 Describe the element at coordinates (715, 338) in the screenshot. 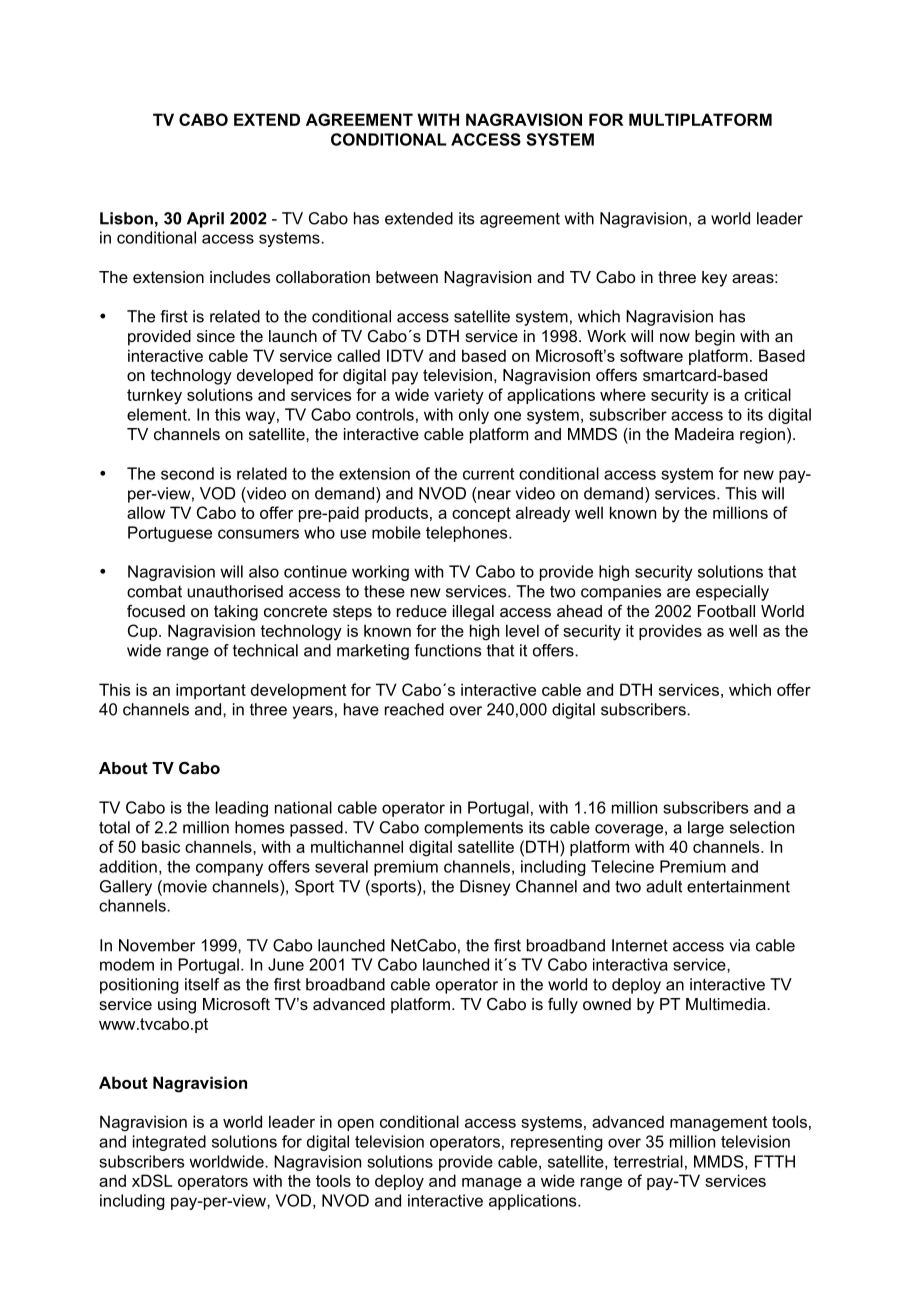

I see `begin` at that location.
